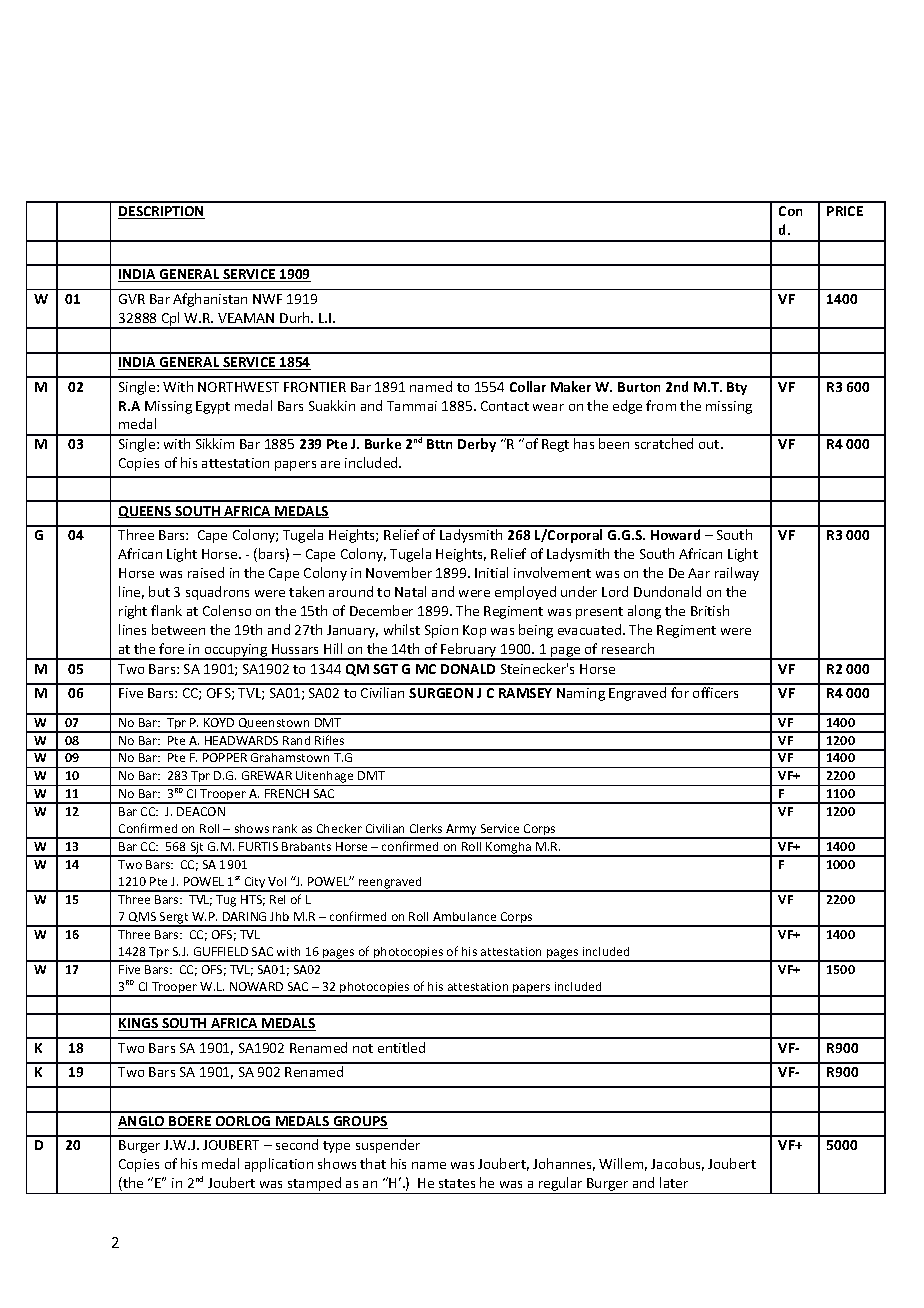 The image size is (924, 1308). Describe the element at coordinates (528, 386) in the document. I see `Collar` at that location.
